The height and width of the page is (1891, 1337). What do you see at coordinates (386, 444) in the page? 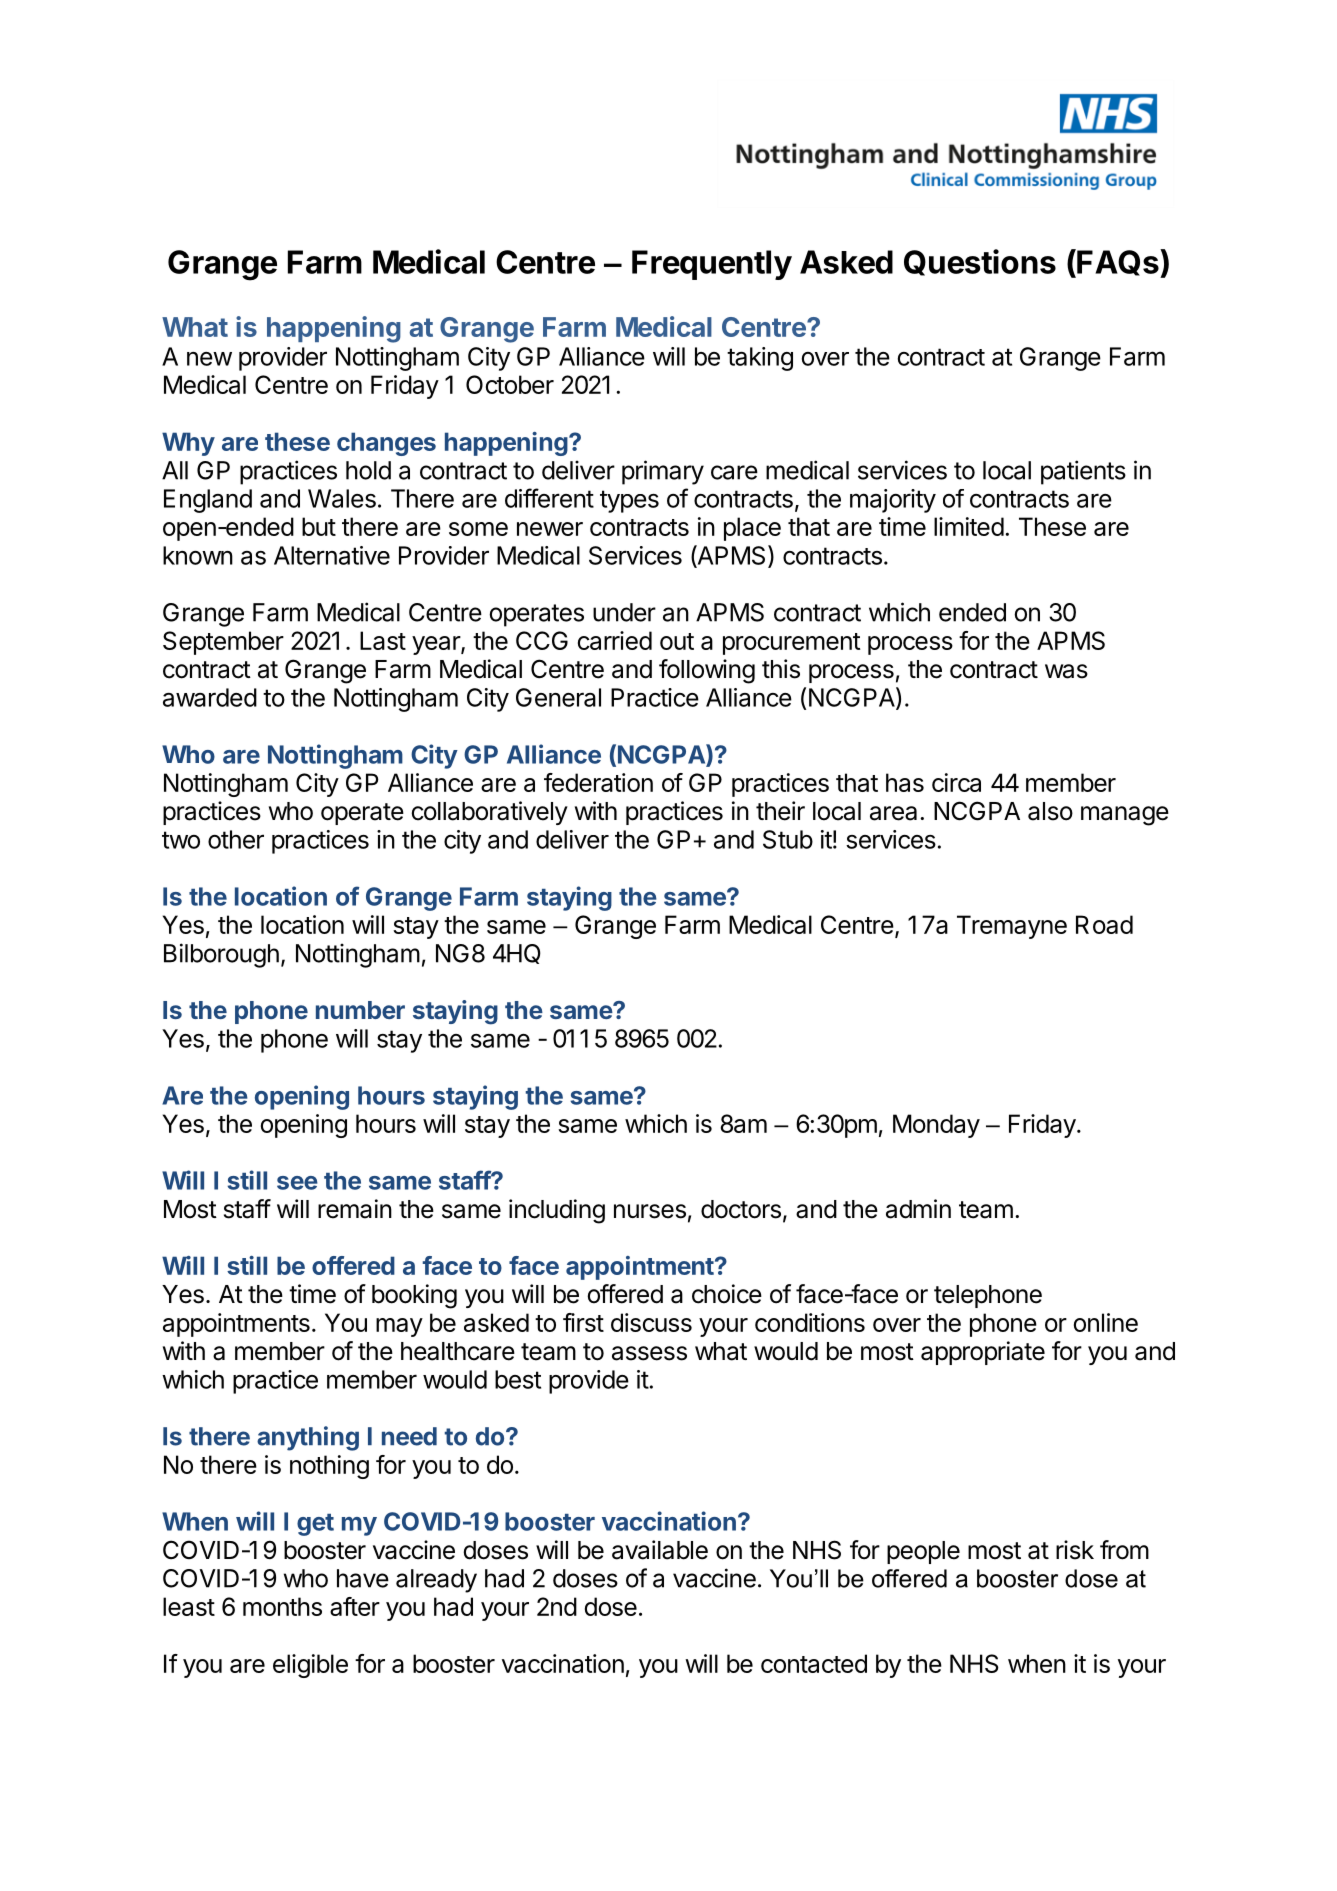
I see `changes` at bounding box center [386, 444].
